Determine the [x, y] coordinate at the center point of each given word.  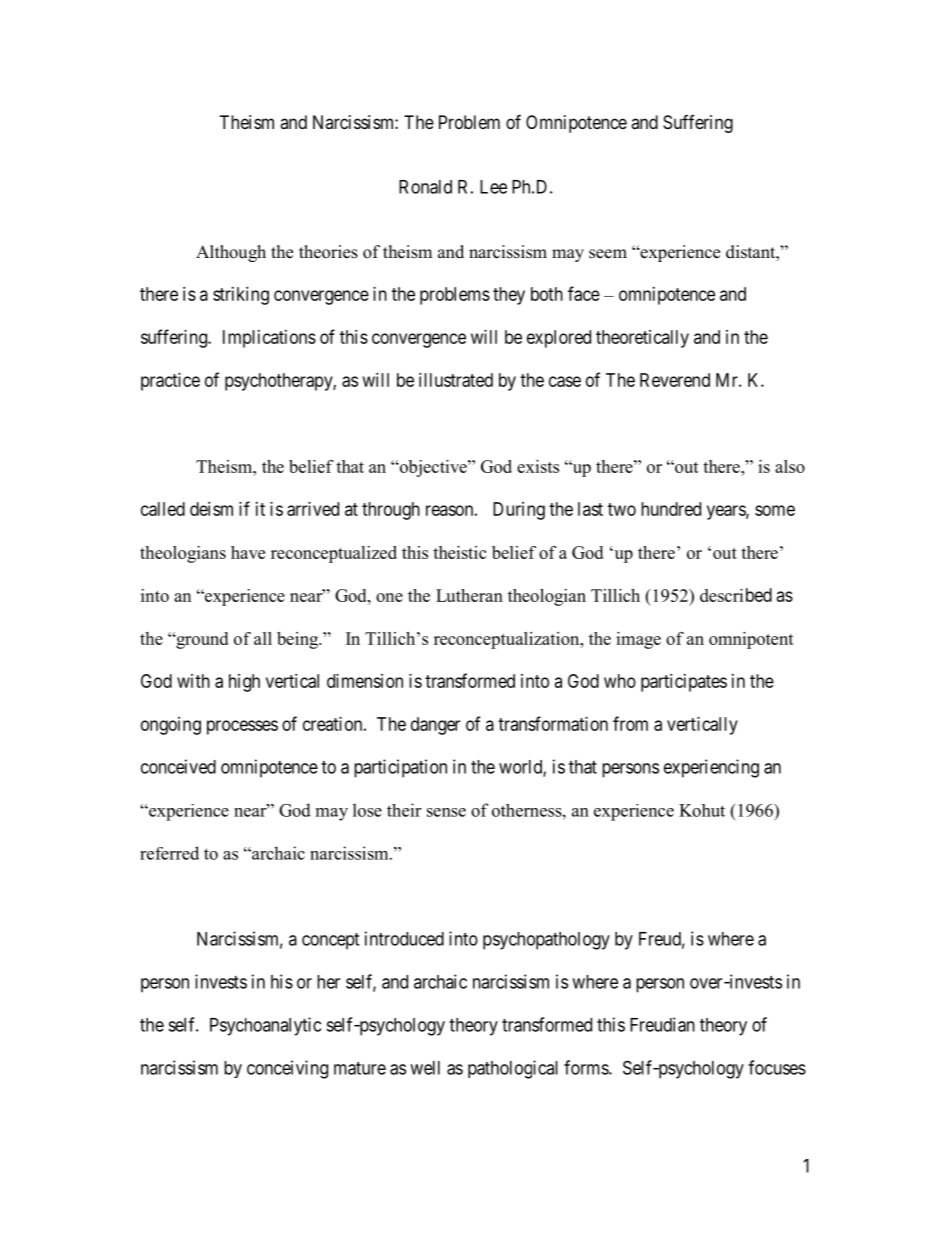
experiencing [711, 768]
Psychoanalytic [265, 1026]
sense [446, 812]
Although [231, 253]
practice [170, 382]
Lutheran [469, 595]
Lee [493, 187]
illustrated [456, 380]
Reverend [675, 380]
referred [169, 853]
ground [201, 640]
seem [608, 254]
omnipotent [751, 640]
